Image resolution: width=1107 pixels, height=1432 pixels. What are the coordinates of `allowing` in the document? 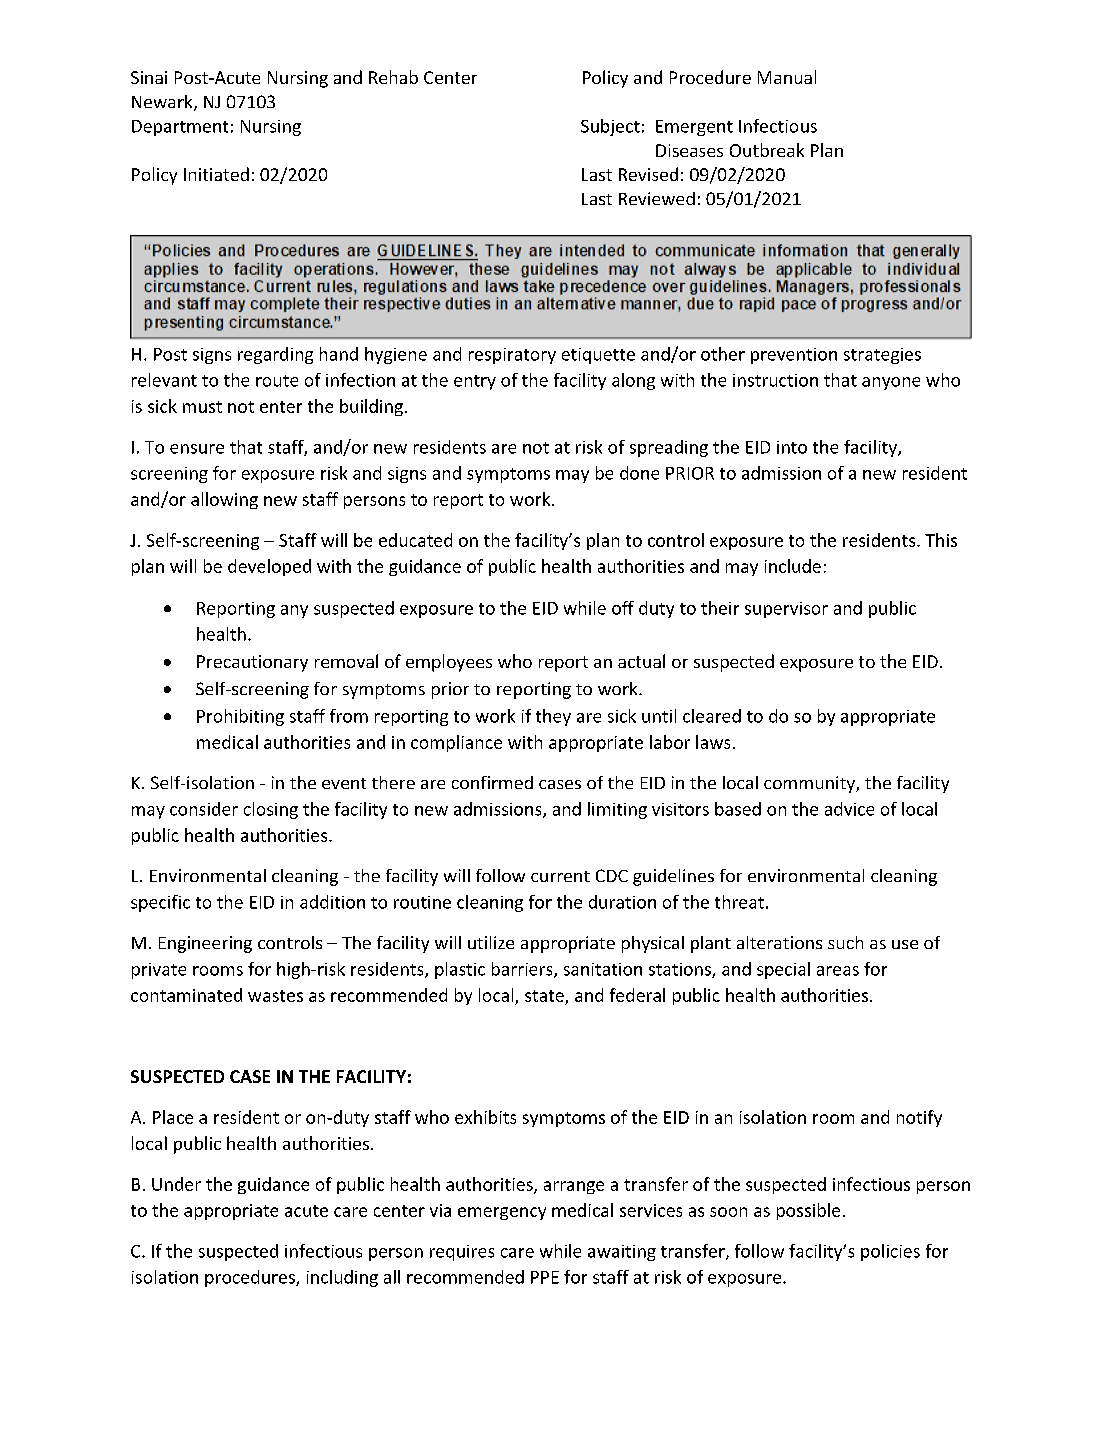 It's located at (224, 500).
